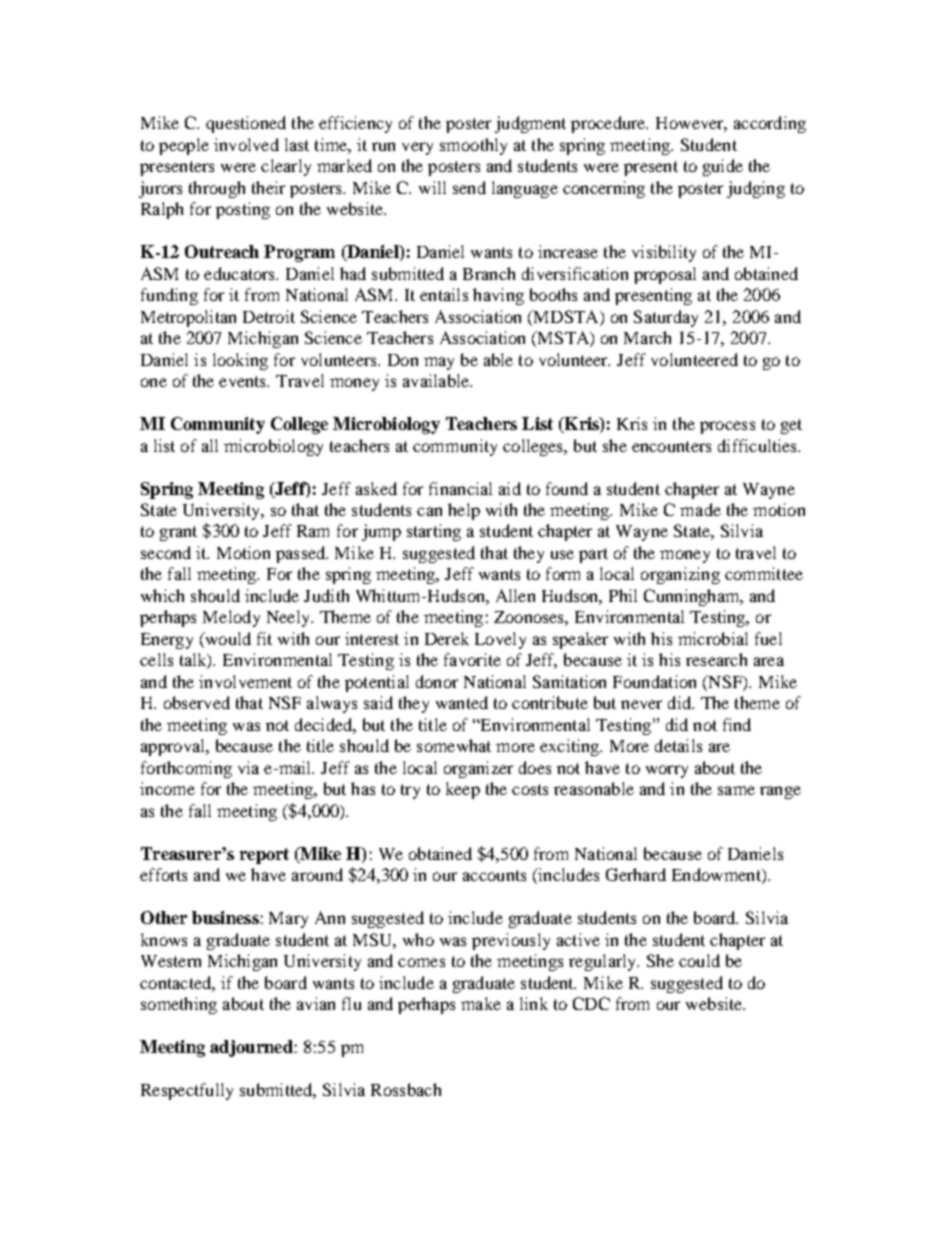 This screenshot has width=952, height=1233. Describe the element at coordinates (727, 427) in the screenshot. I see `process` at that location.
